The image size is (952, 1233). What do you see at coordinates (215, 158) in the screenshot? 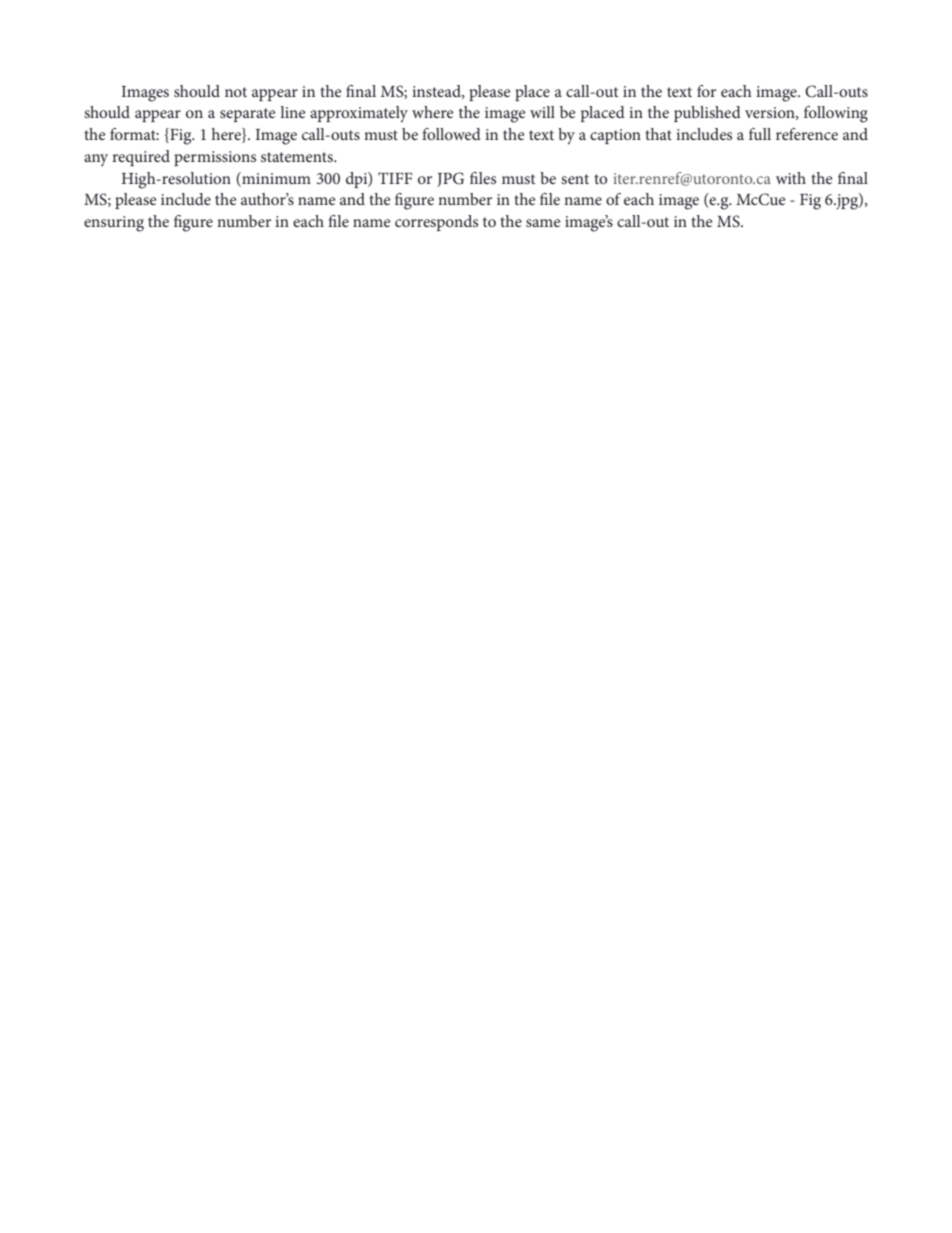
I see `permissions` at bounding box center [215, 158].
